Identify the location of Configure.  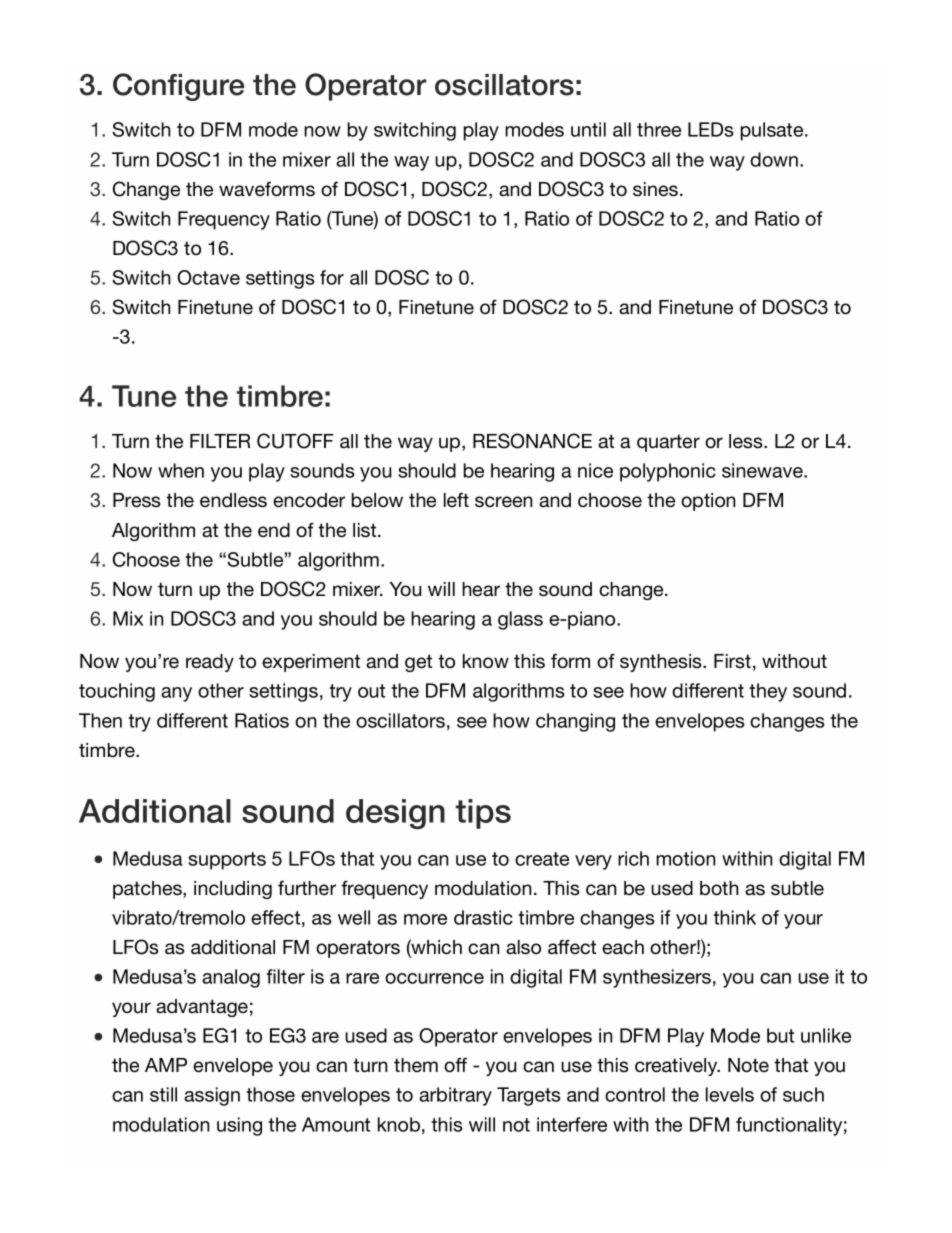
(178, 87).
